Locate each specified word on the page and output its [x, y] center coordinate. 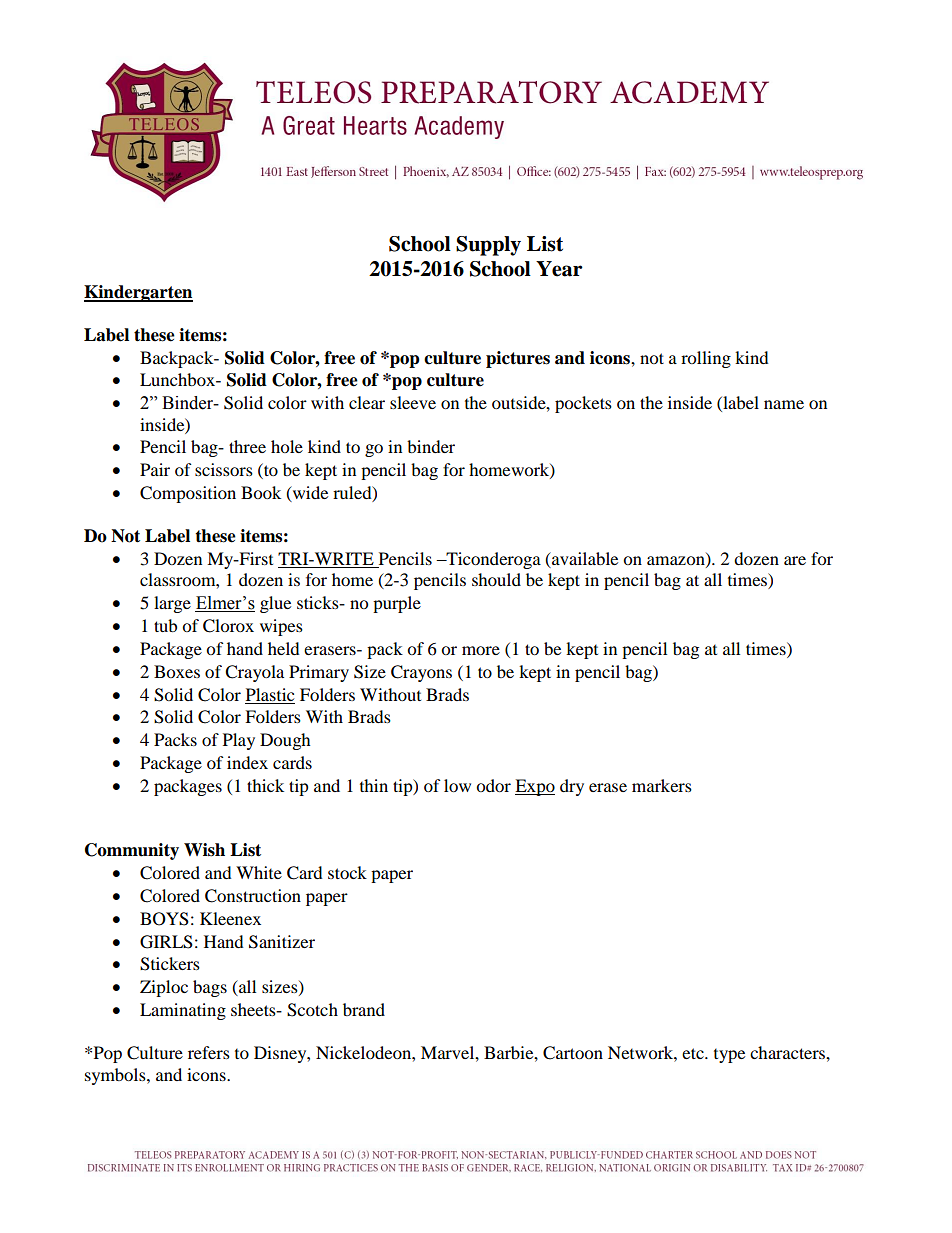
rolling [706, 359]
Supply [488, 246]
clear [367, 402]
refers [209, 1052]
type [729, 1056]
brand [364, 1009]
